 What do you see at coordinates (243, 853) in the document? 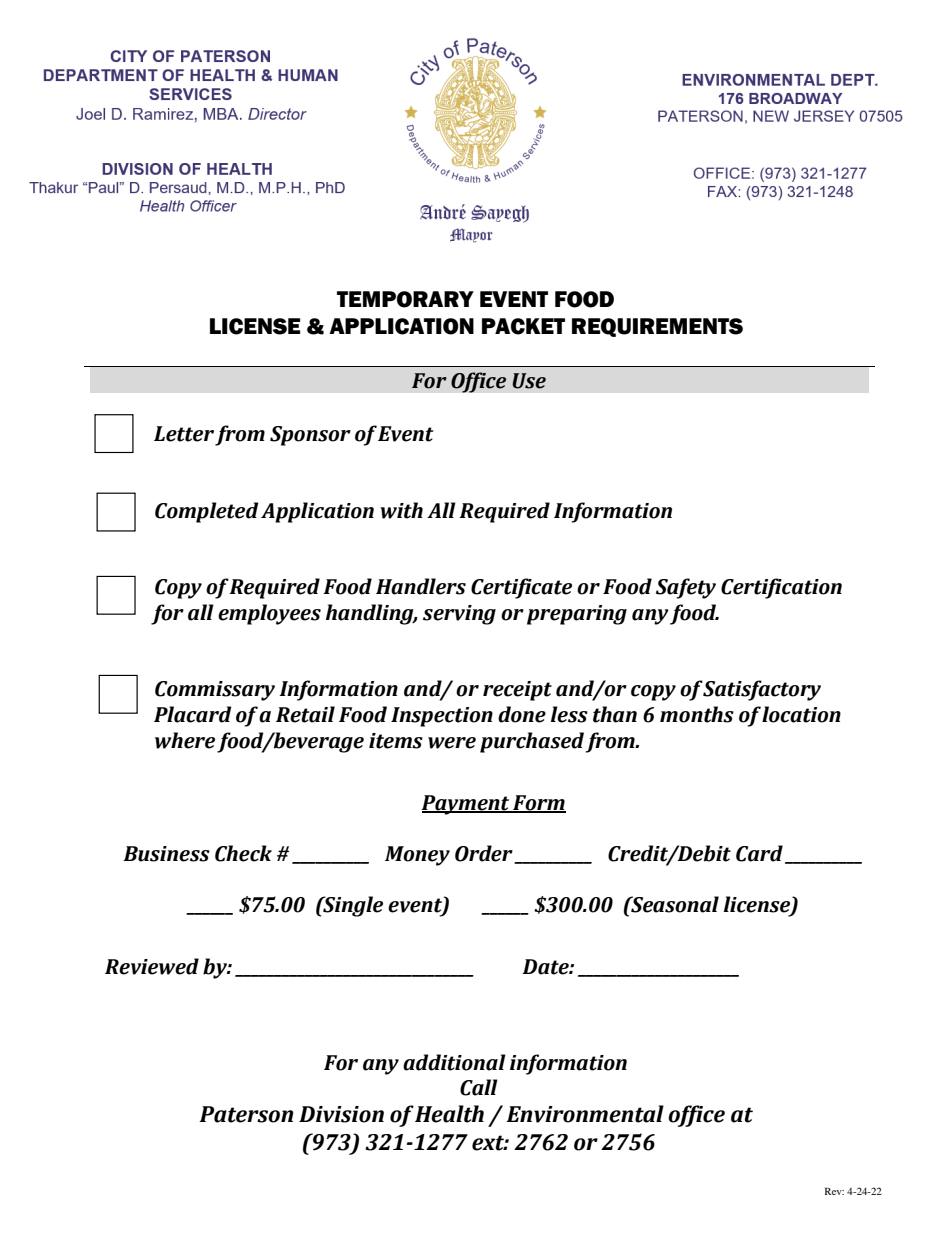
I see `Check` at bounding box center [243, 853].
